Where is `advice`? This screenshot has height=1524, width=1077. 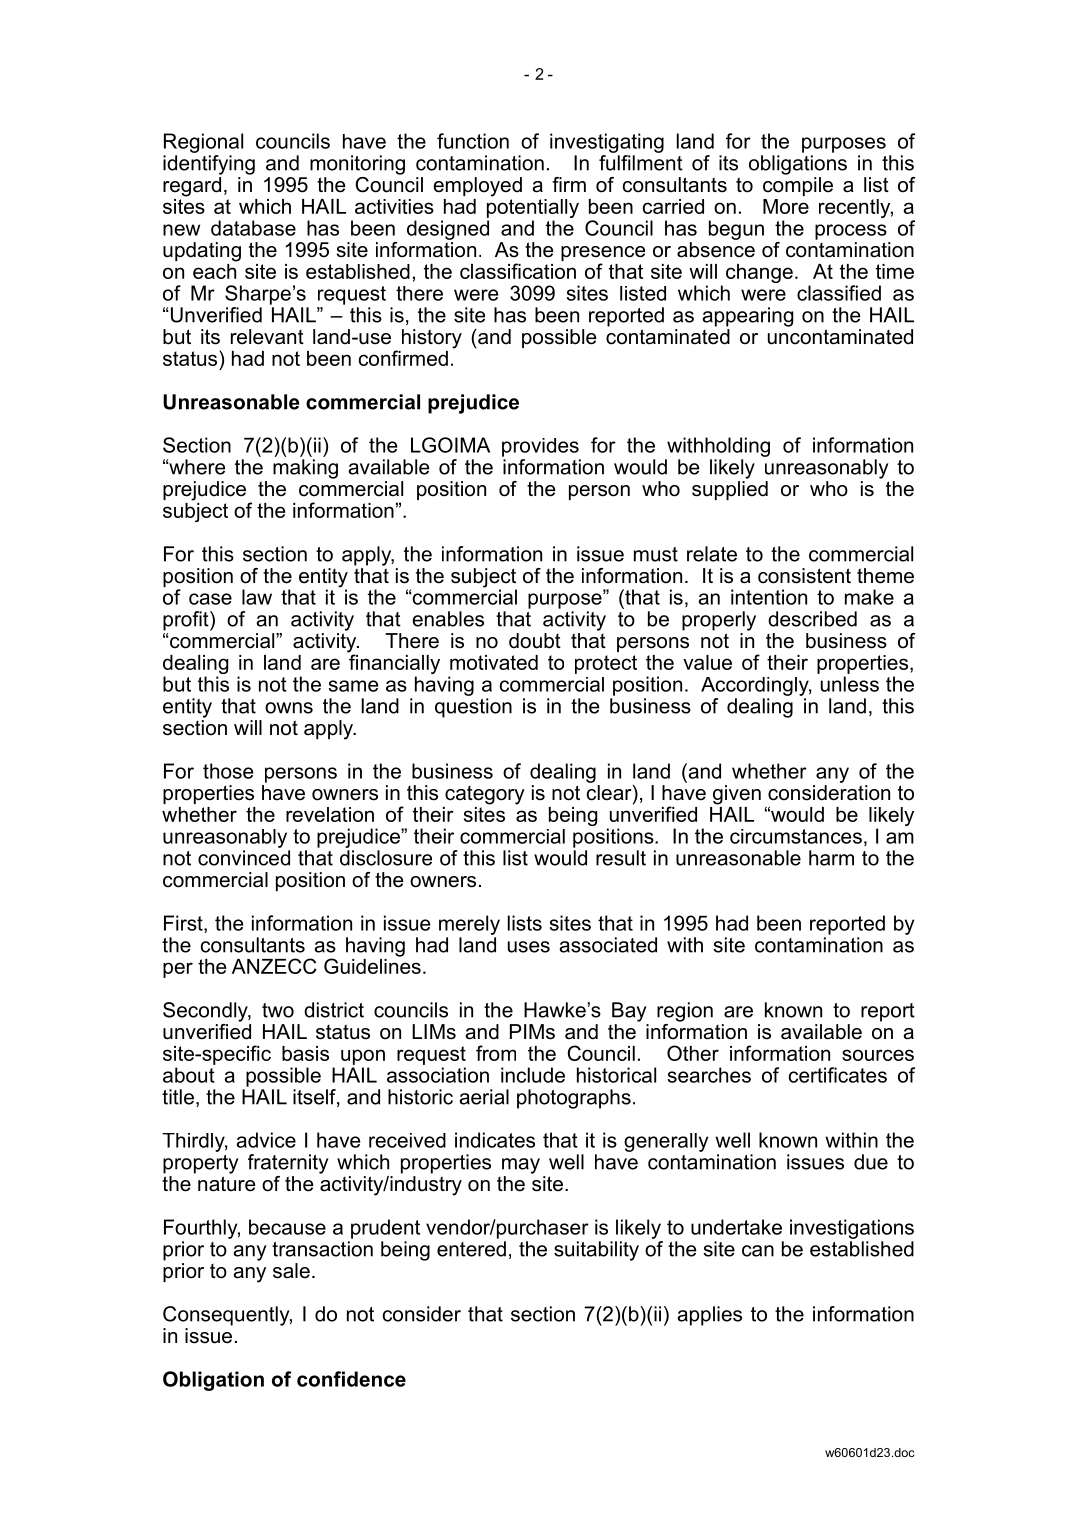
advice is located at coordinates (266, 1140).
